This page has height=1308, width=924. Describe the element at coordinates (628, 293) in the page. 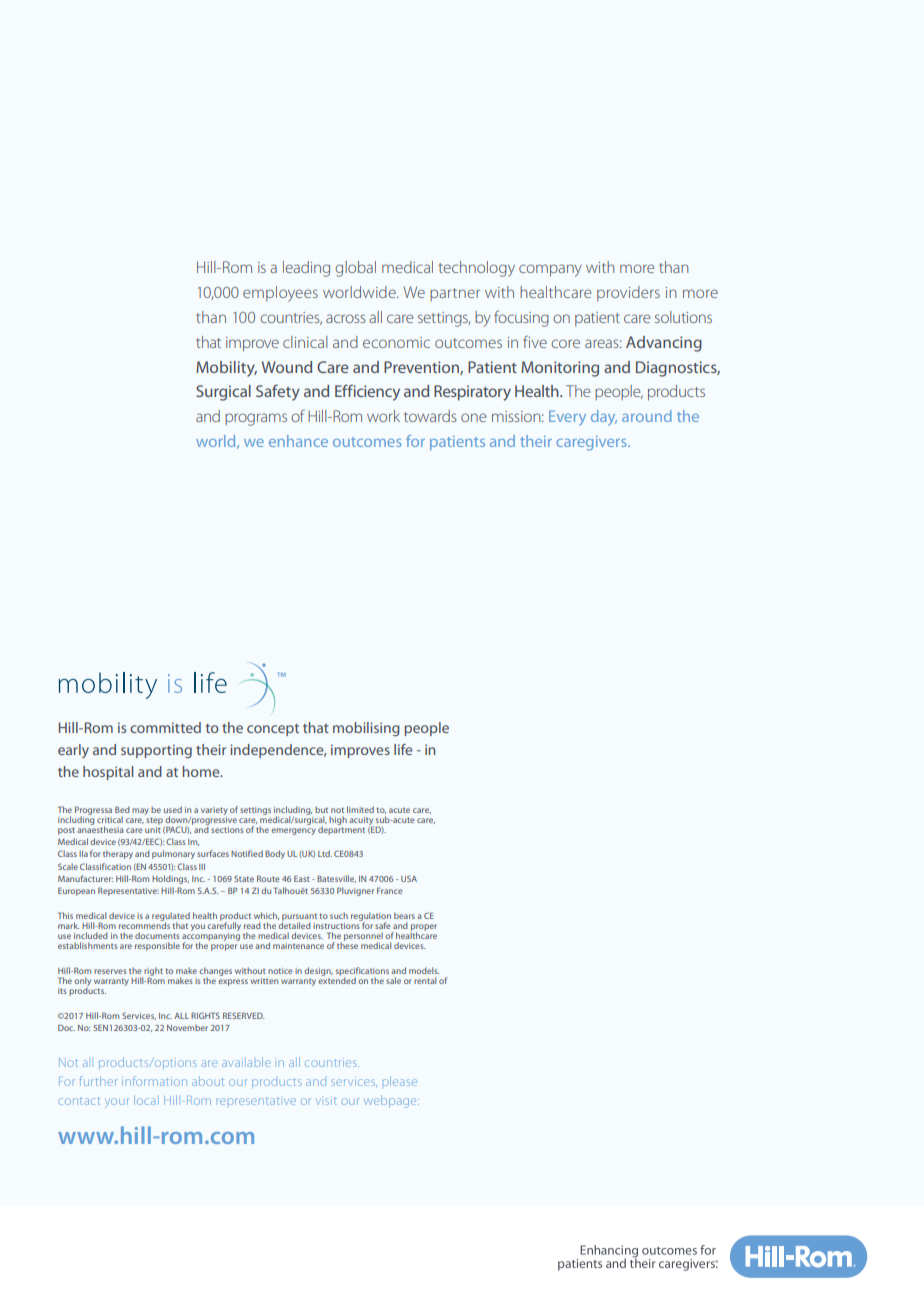

I see `providers` at that location.
